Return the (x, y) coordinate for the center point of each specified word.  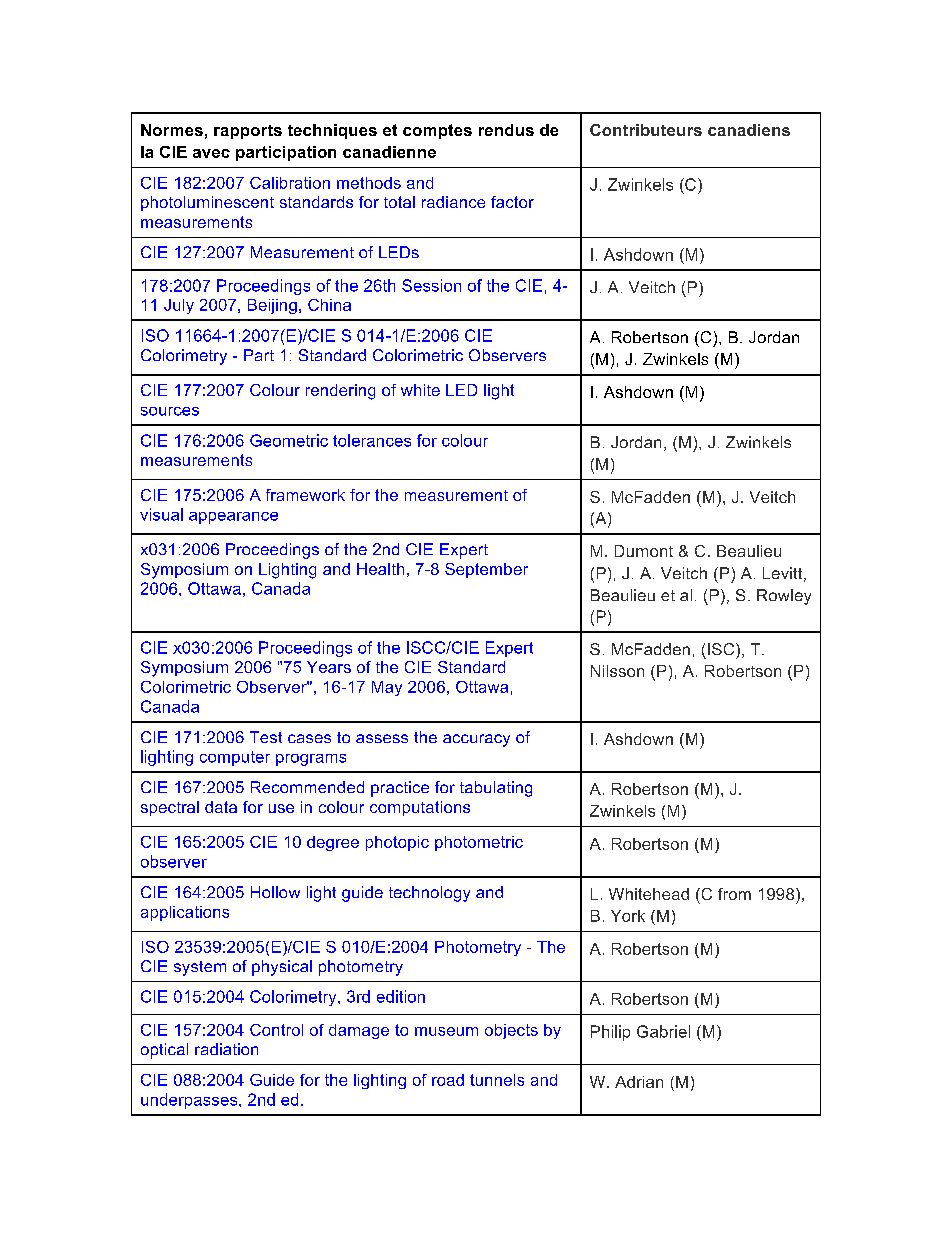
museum (446, 1031)
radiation (226, 1049)
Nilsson (617, 671)
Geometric (289, 440)
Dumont (644, 551)
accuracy (476, 740)
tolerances (372, 440)
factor (512, 202)
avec (211, 153)
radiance (453, 202)
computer (235, 758)
